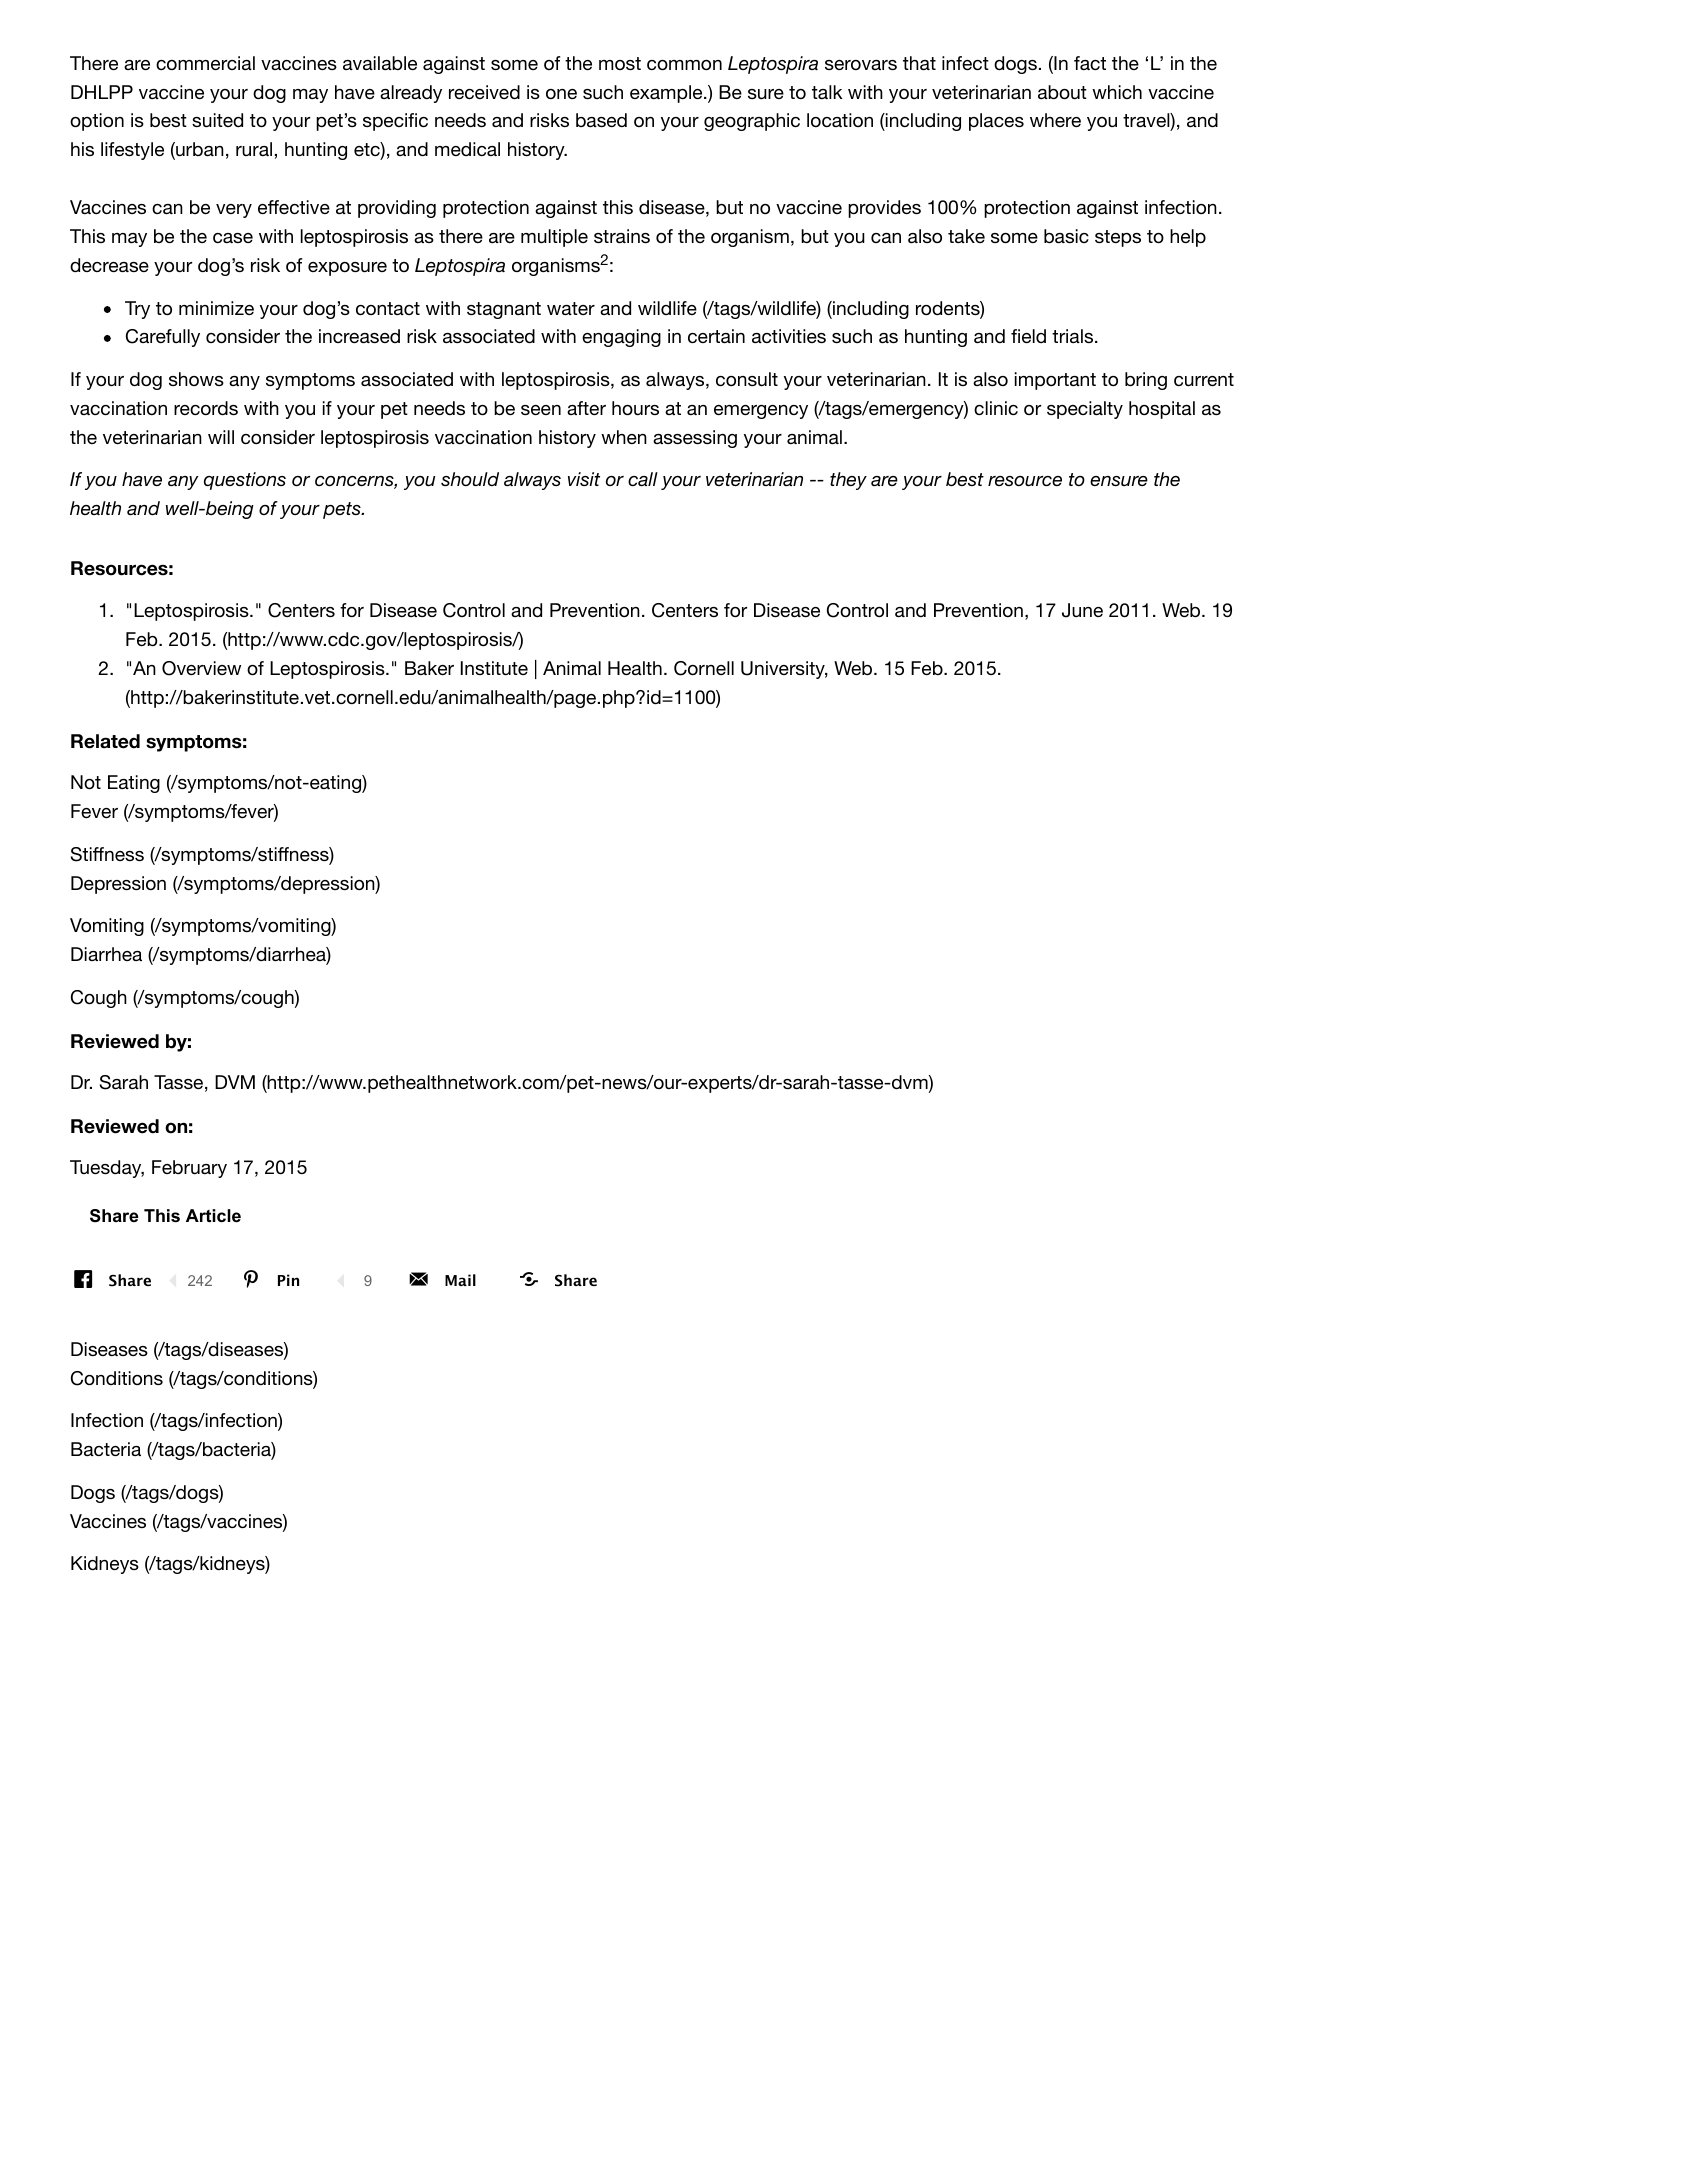  What do you see at coordinates (189, 1169) in the page?
I see `February` at bounding box center [189, 1169].
